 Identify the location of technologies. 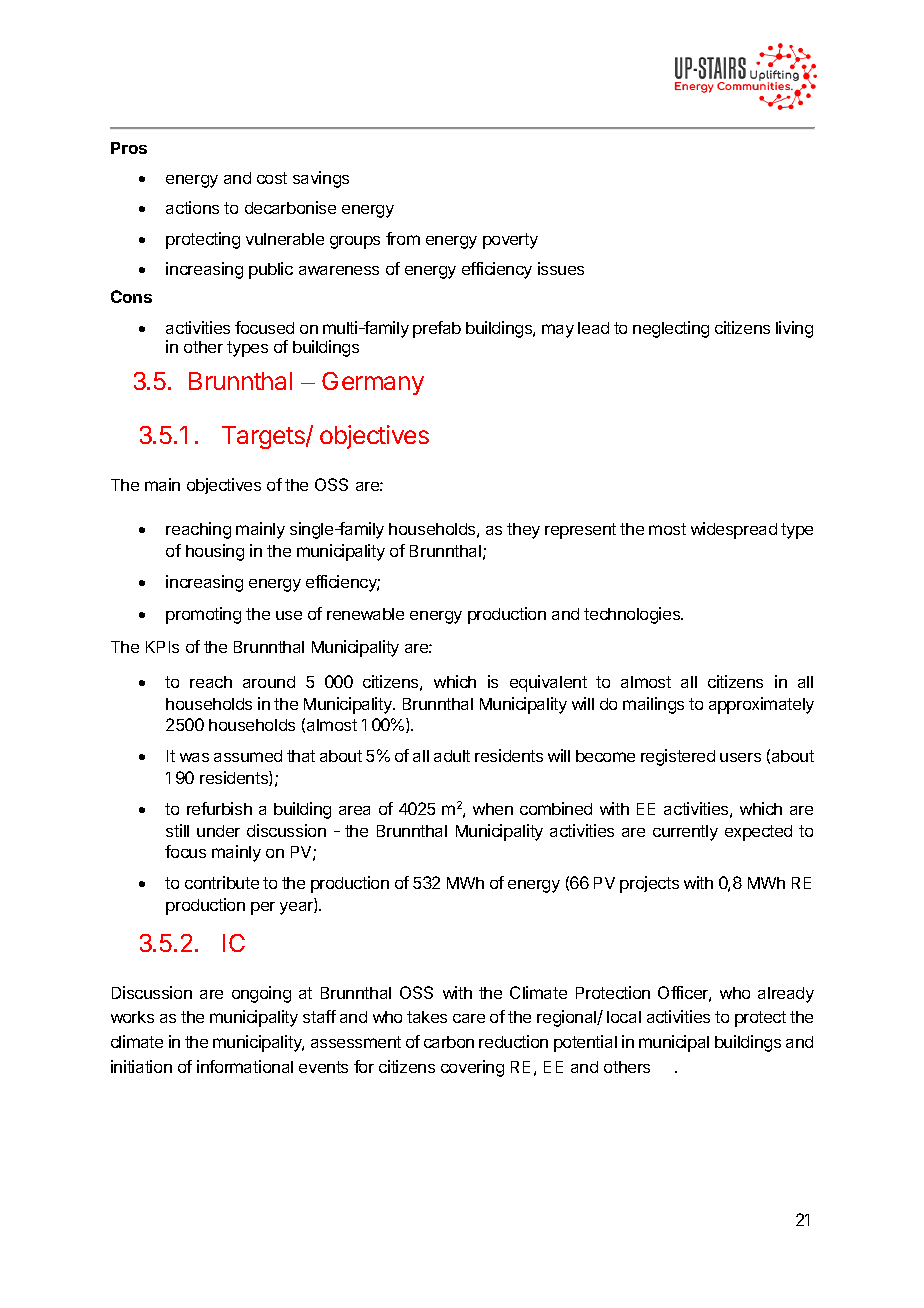
(633, 615).
